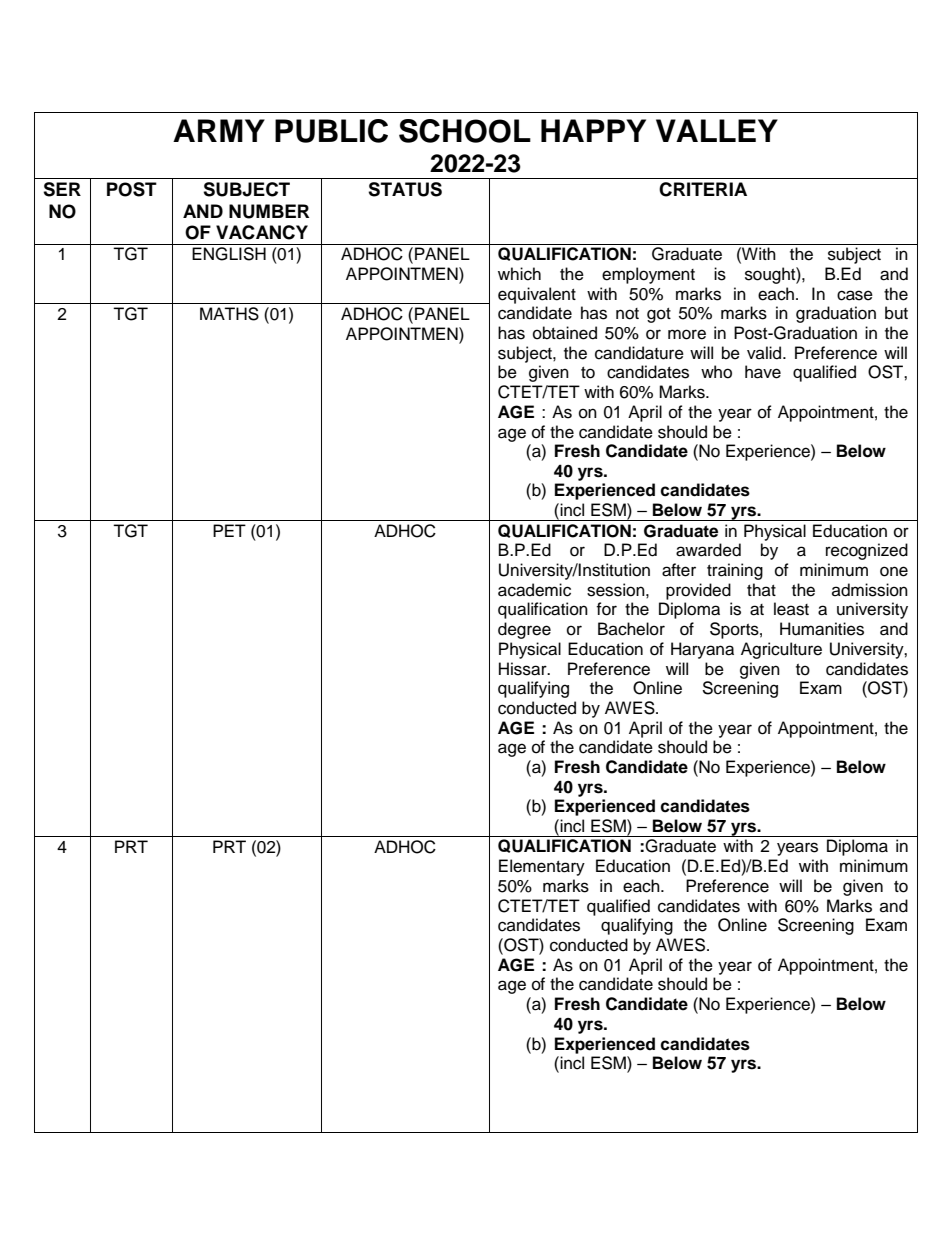 The image size is (952, 1233). I want to click on Agriculture, so click(781, 650).
